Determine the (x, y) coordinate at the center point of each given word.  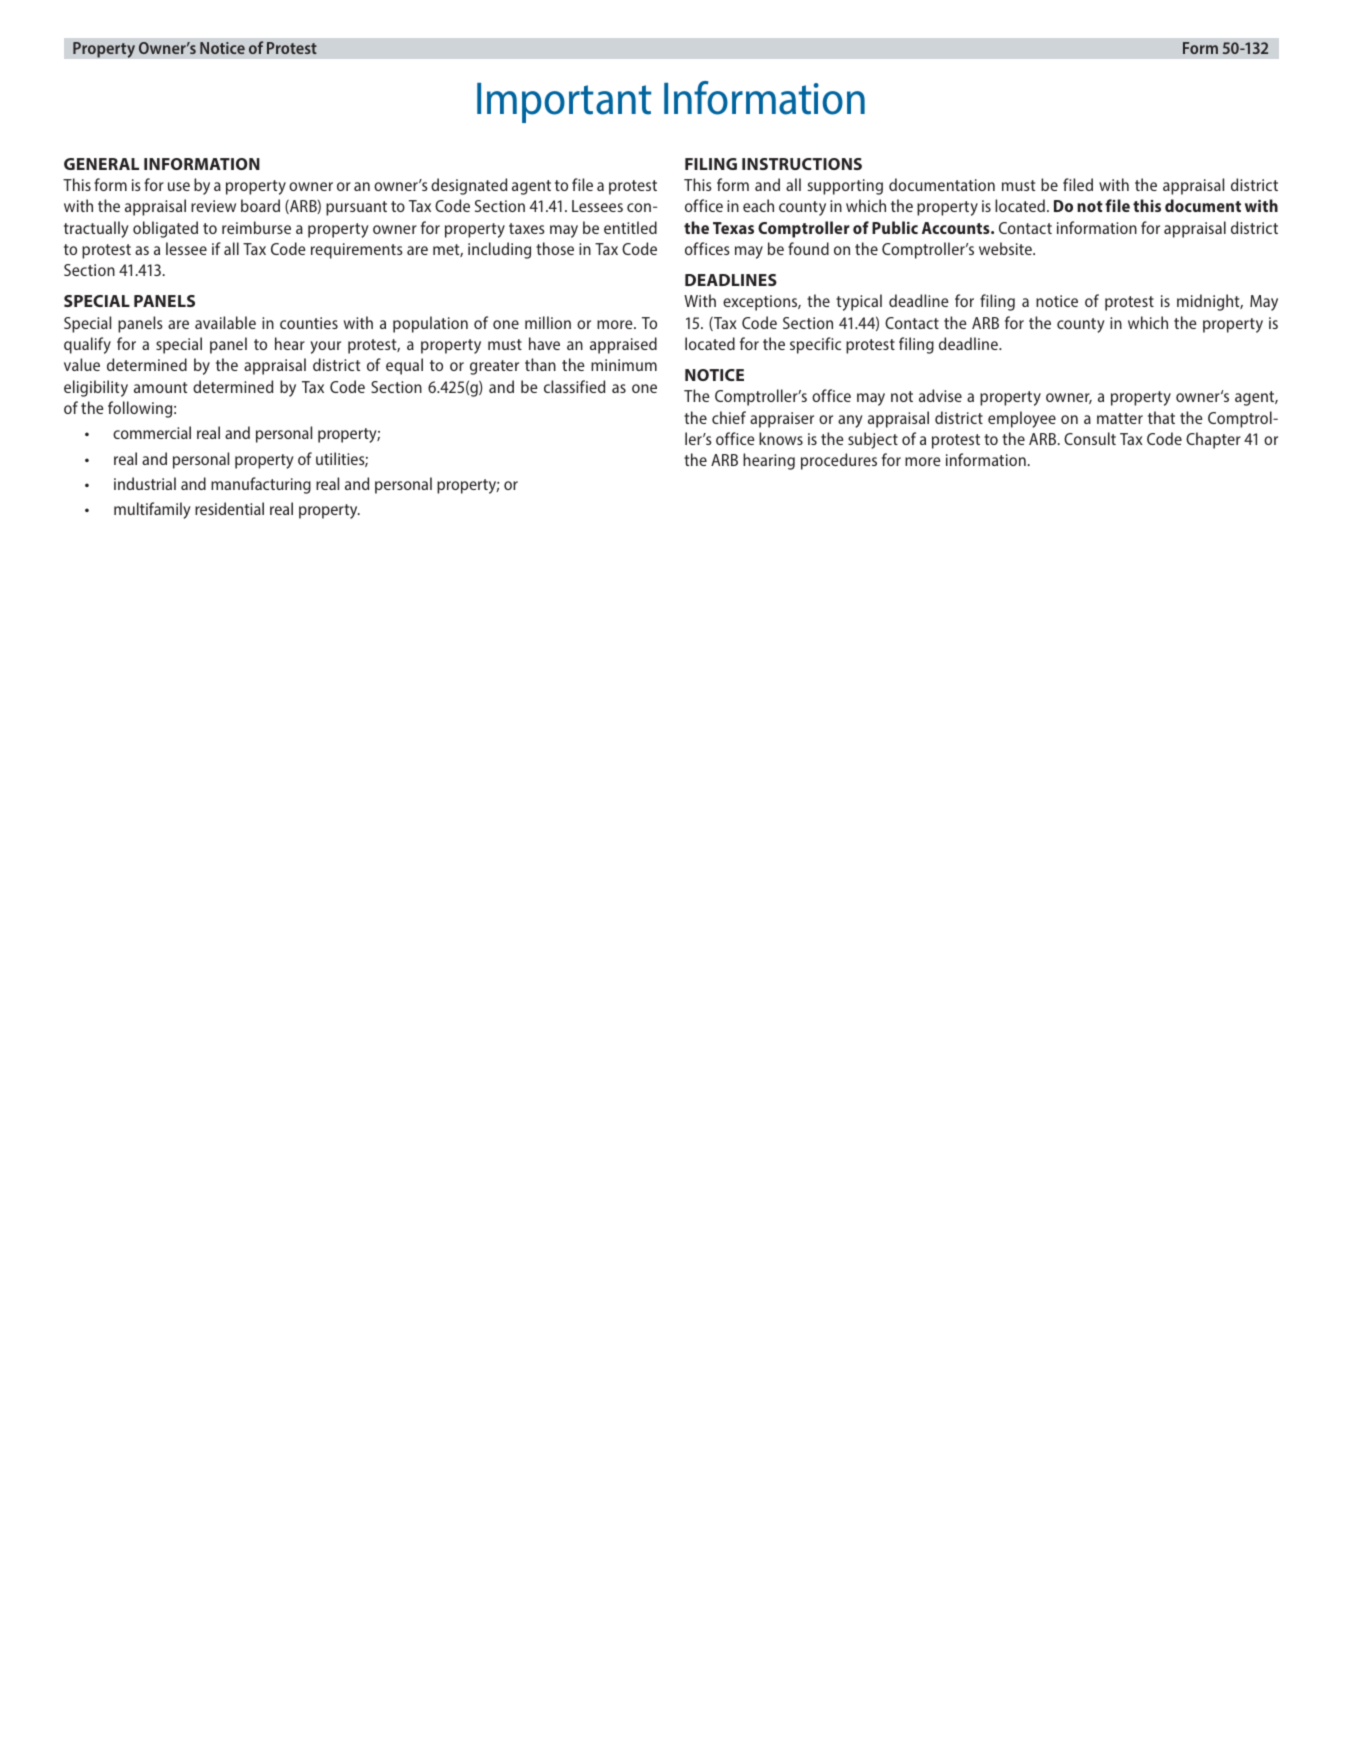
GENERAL (101, 164)
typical (859, 302)
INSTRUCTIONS (802, 164)
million (548, 322)
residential (229, 508)
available (225, 322)
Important (564, 103)
